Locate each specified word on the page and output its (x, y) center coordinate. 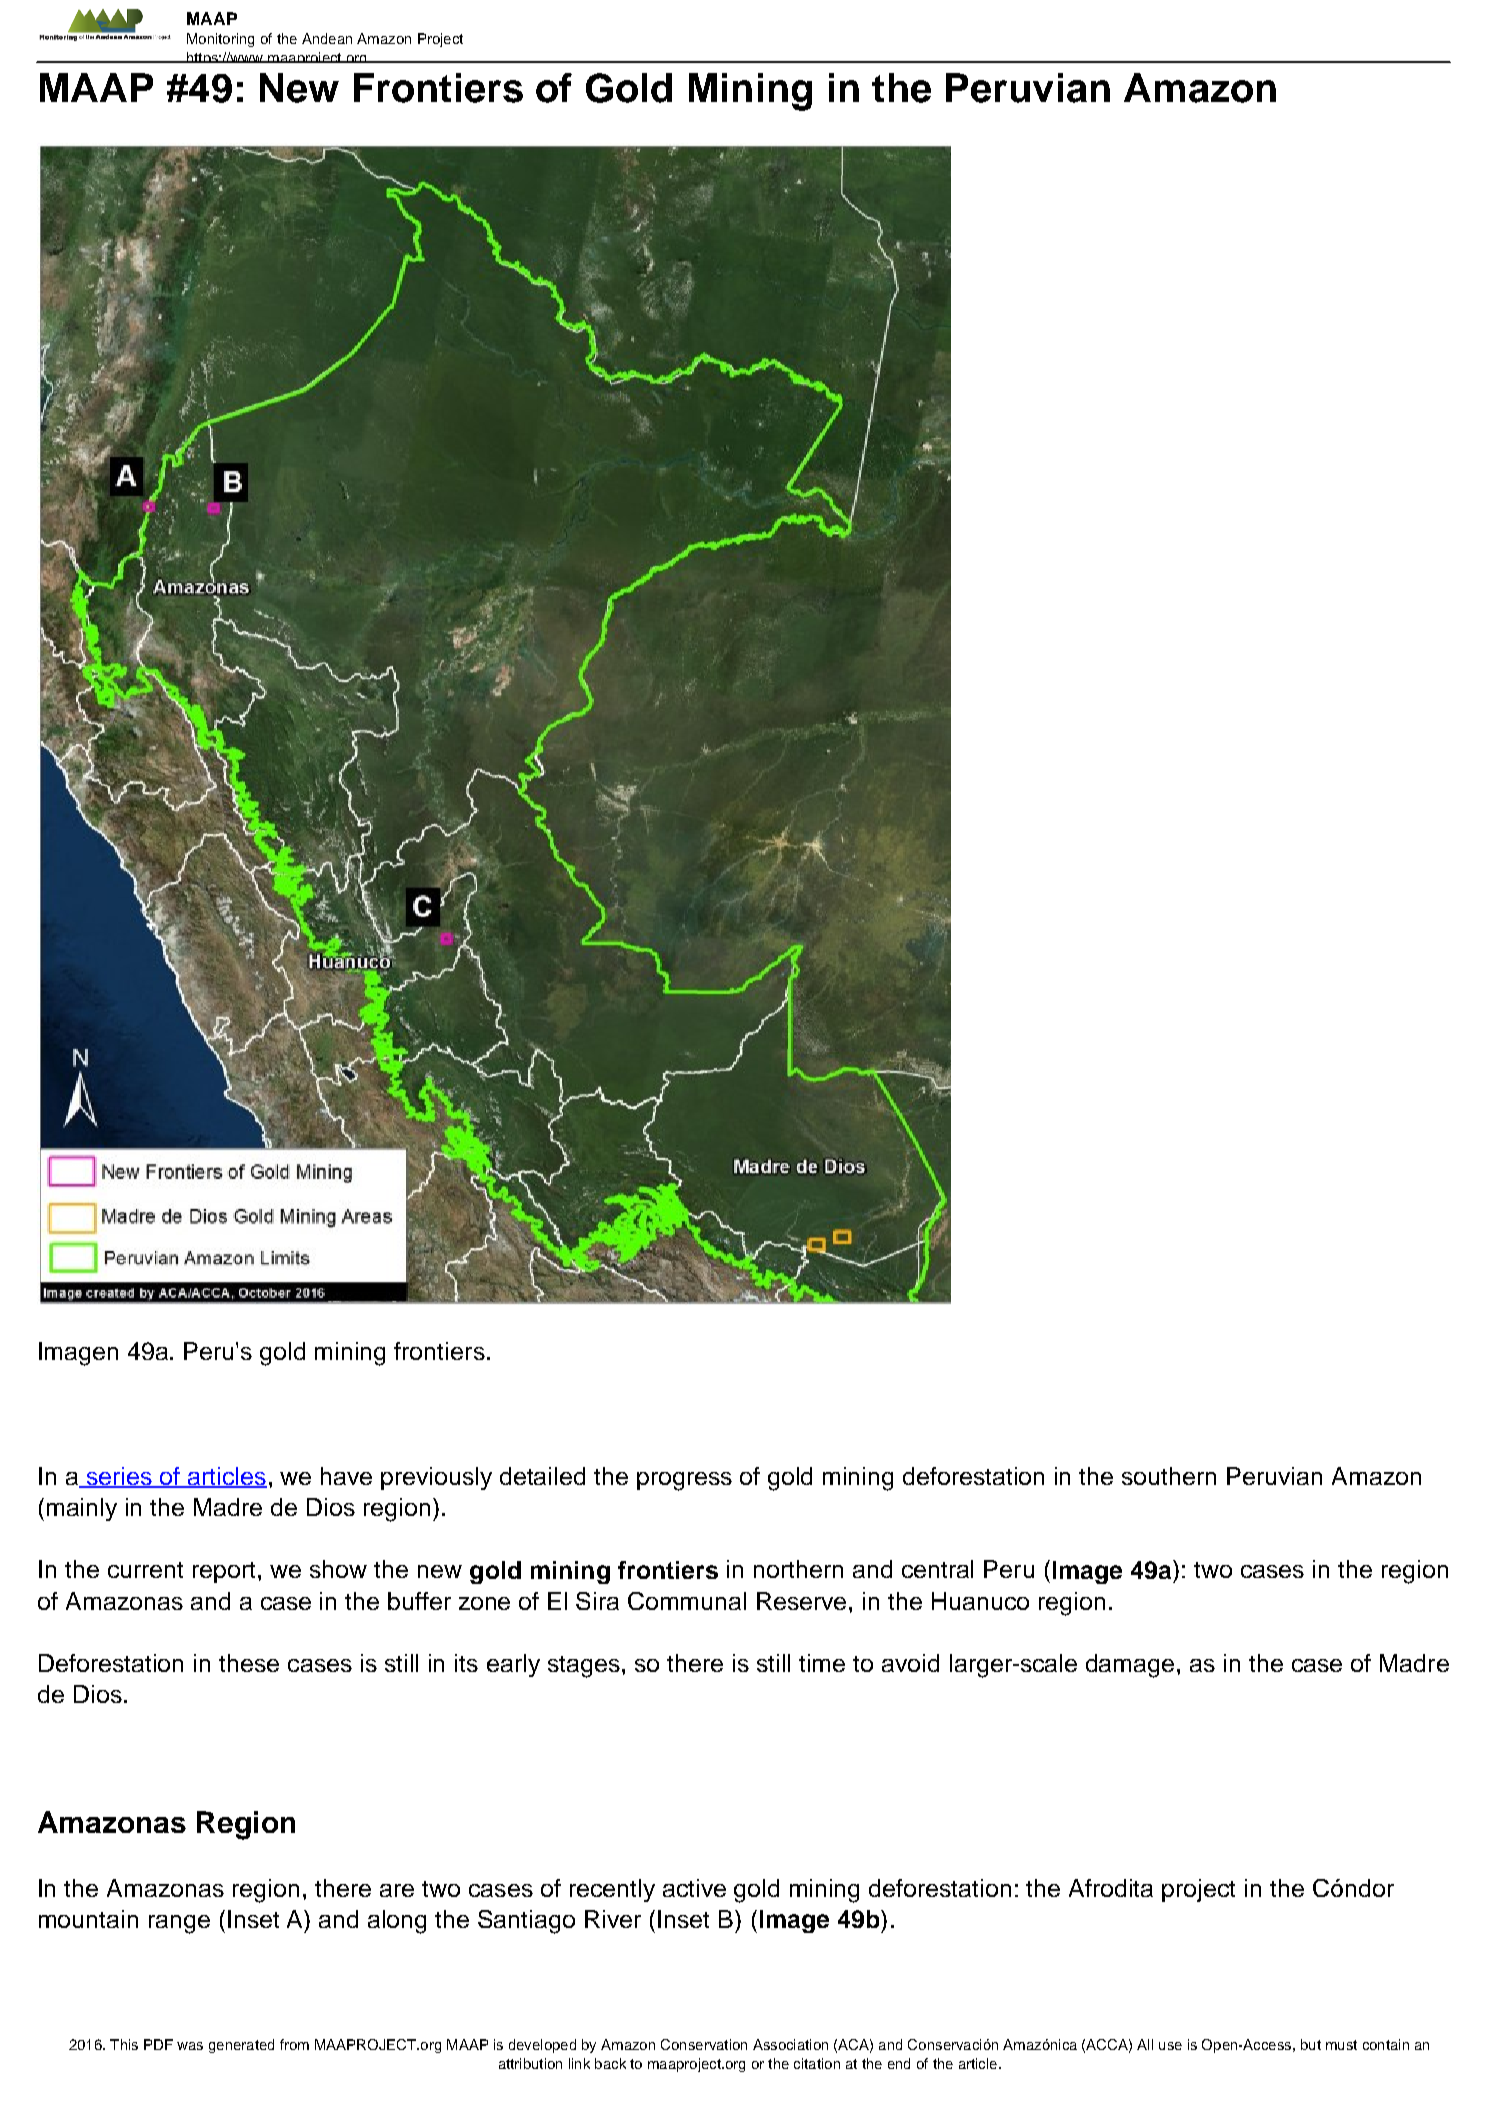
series (119, 1477)
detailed (542, 1476)
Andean (327, 38)
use (1170, 2046)
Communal (687, 1601)
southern (1169, 1476)
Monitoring (220, 40)
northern (798, 1569)
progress (684, 1481)
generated (241, 2046)
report (226, 1572)
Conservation (704, 2044)
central (937, 1569)
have (346, 1476)
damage (1130, 1666)
